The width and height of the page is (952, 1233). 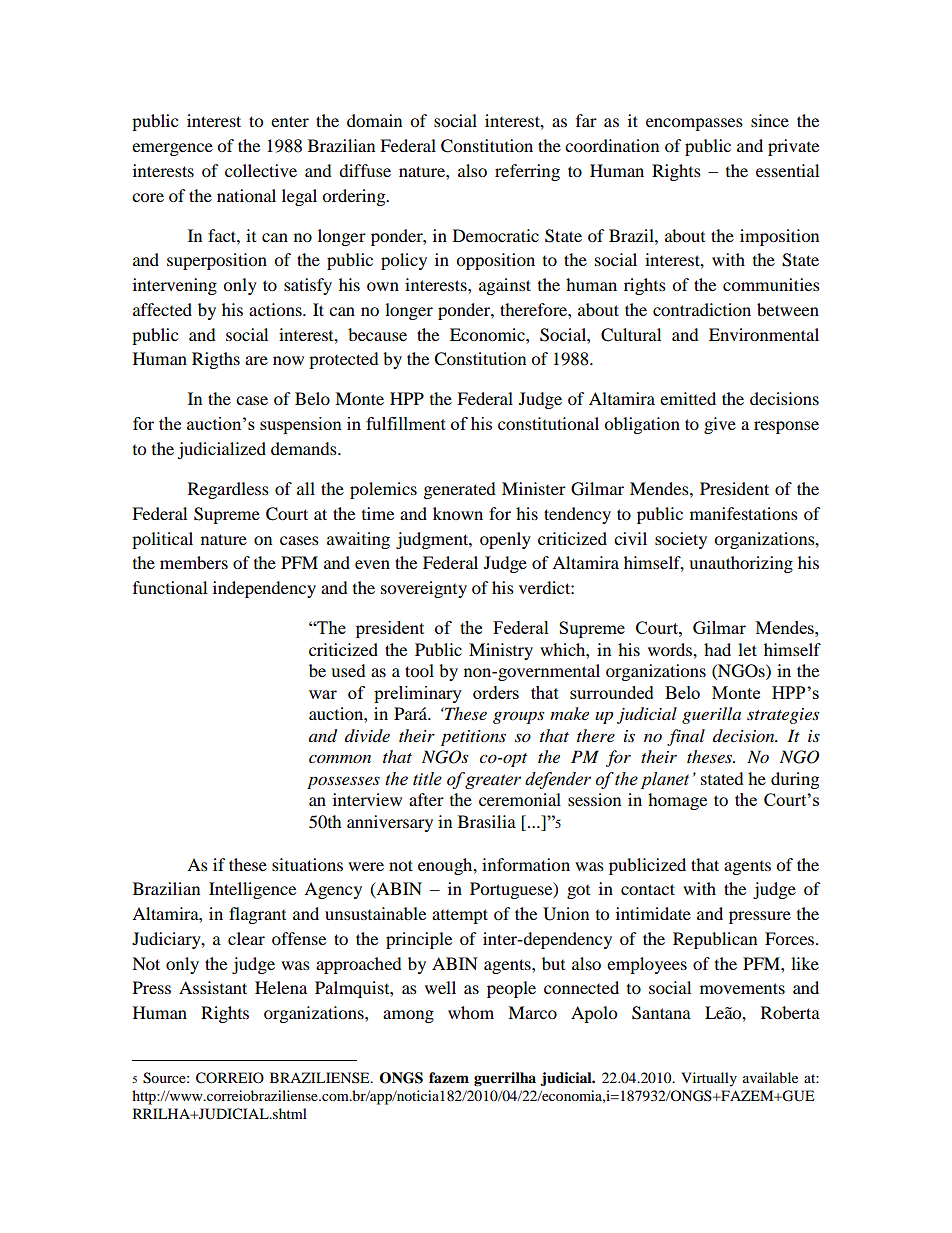 What do you see at coordinates (261, 170) in the page?
I see `collective` at bounding box center [261, 170].
